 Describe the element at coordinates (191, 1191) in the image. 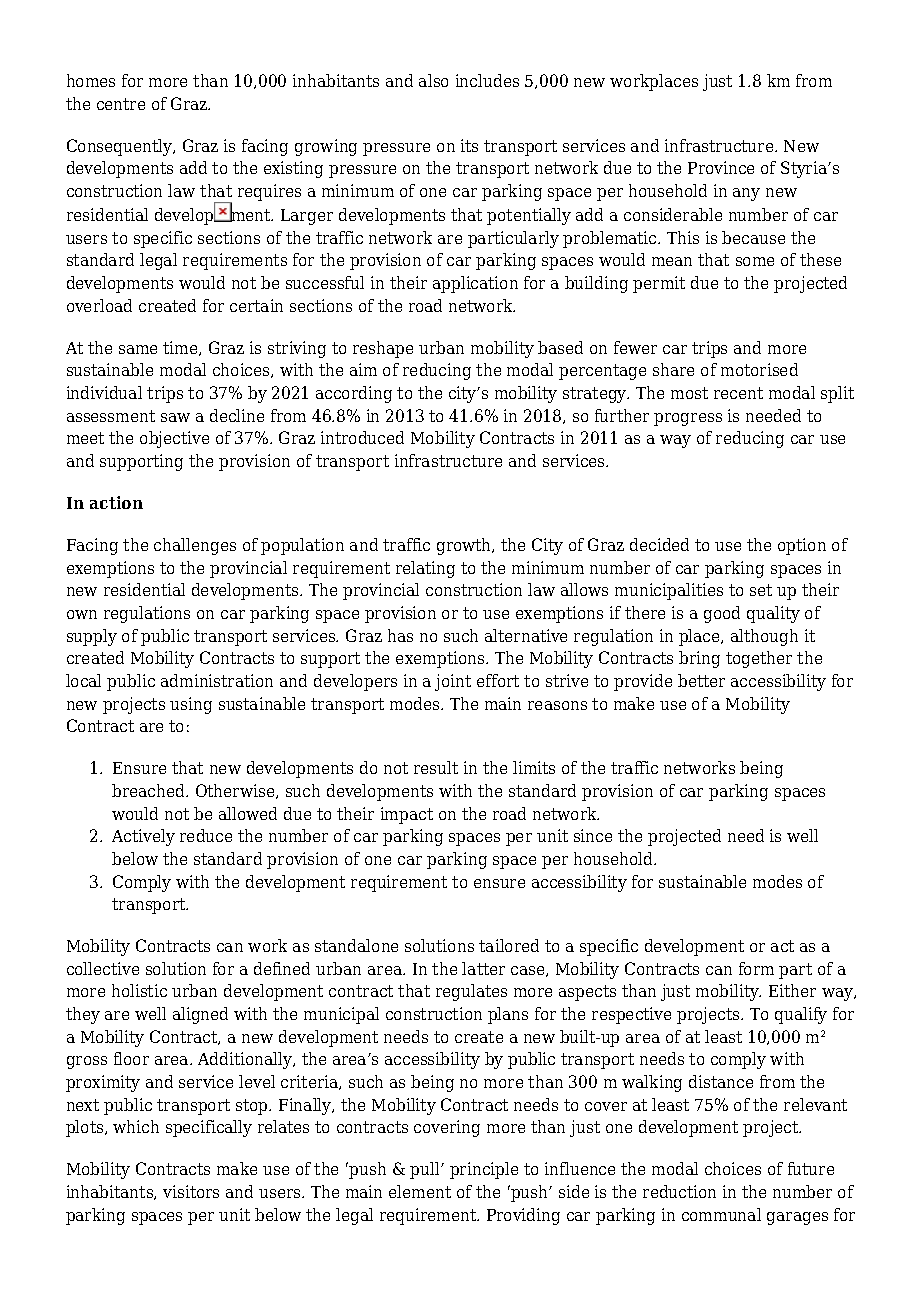

I see `visitors` at that location.
